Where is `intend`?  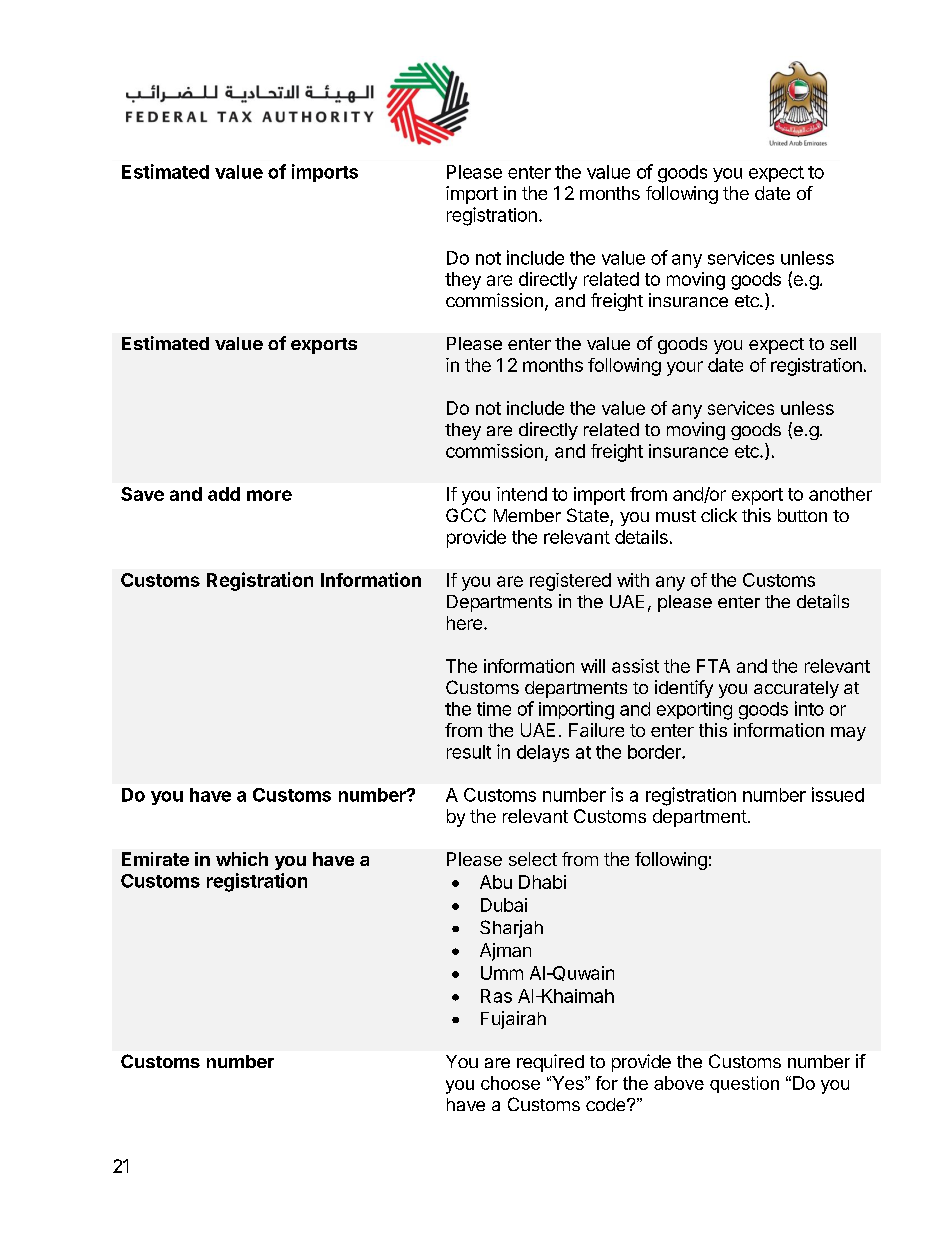 intend is located at coordinates (522, 494).
